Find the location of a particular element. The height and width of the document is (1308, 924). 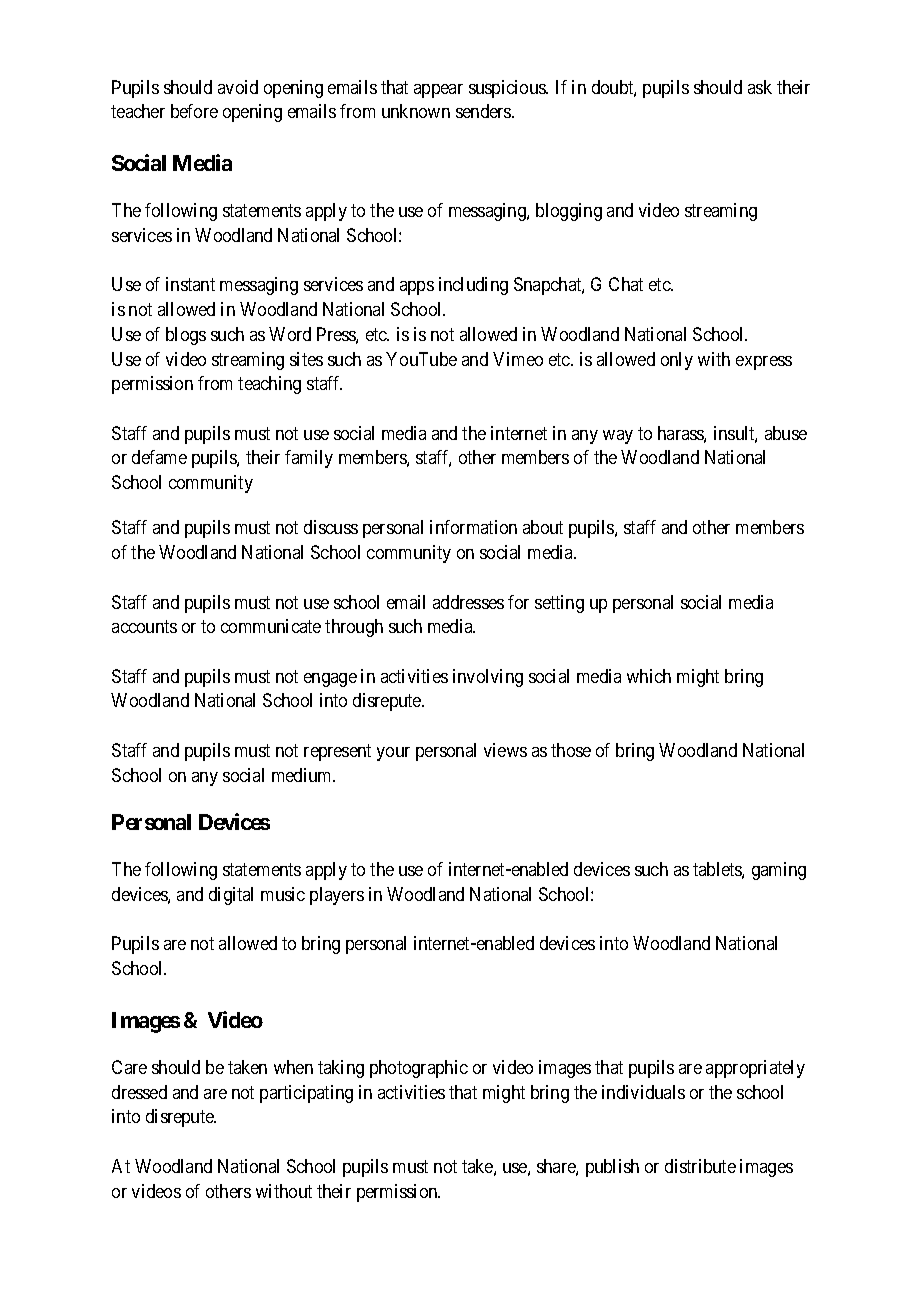

dressed is located at coordinates (139, 1092).
